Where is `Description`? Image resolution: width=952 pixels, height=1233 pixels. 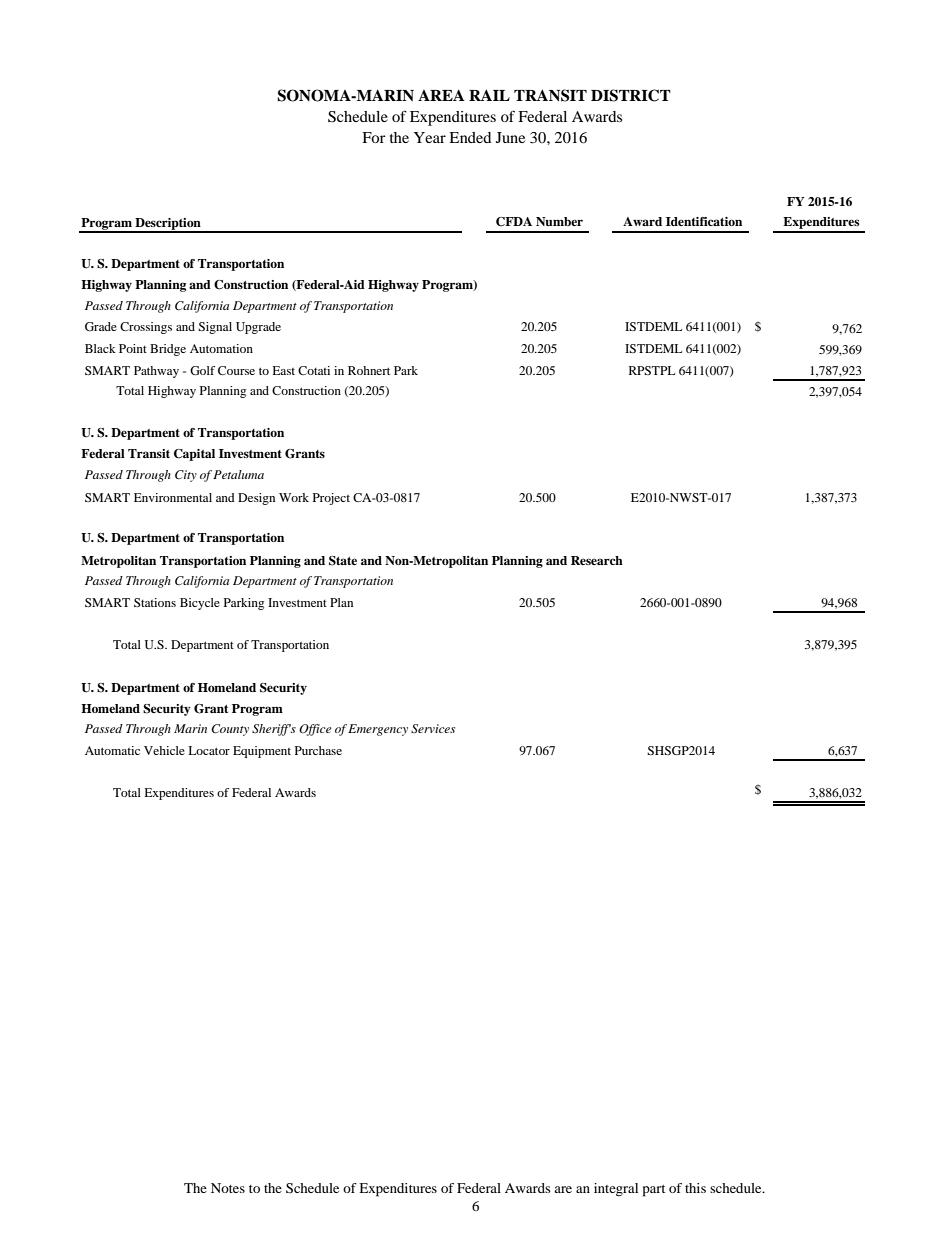 Description is located at coordinates (168, 225).
